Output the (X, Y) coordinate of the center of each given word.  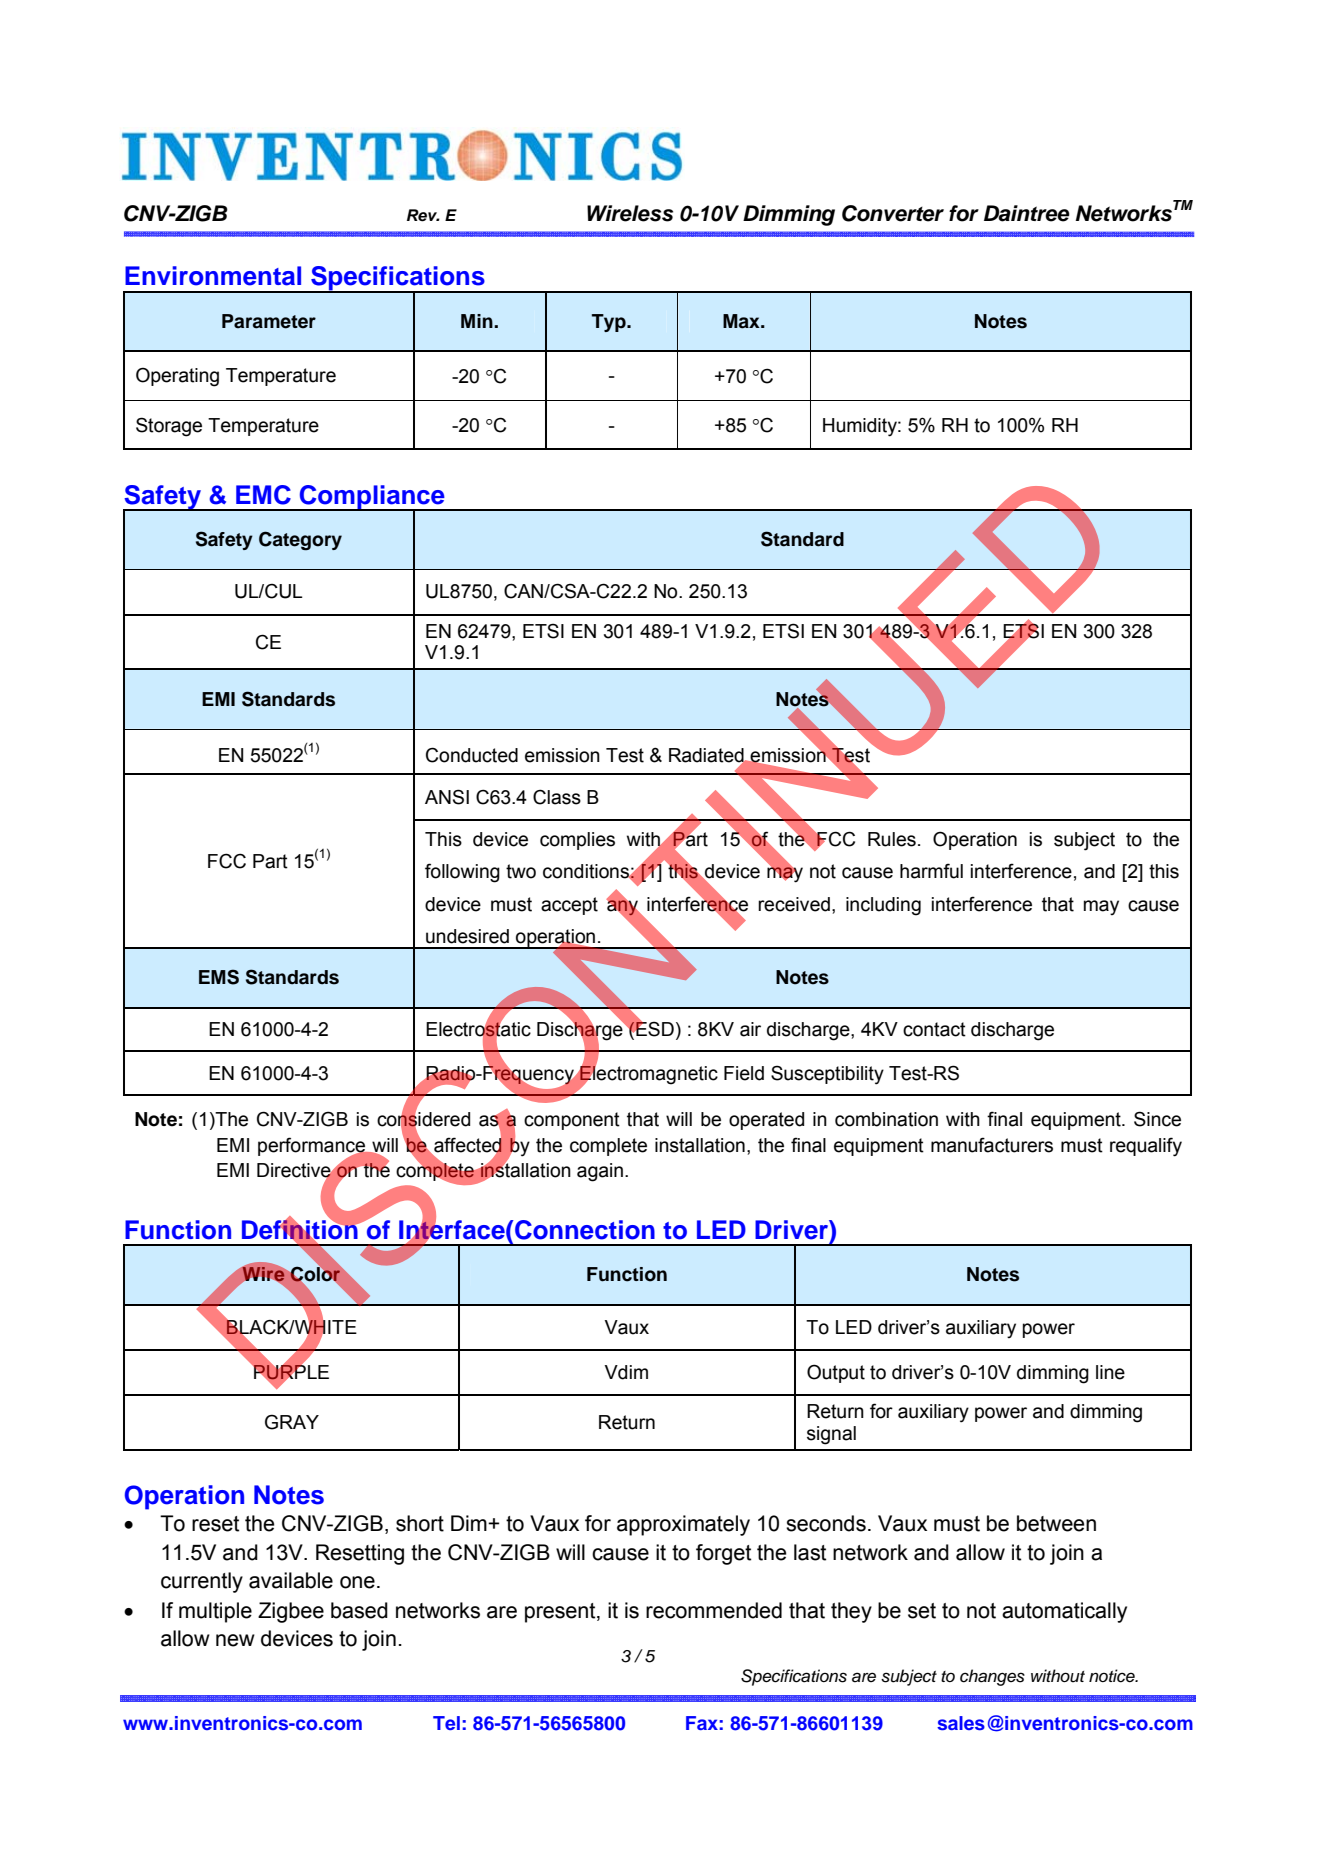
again (600, 1172)
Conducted (472, 755)
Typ (610, 323)
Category (300, 541)
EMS (219, 977)
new (235, 1640)
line (1110, 1372)
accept (569, 906)
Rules (892, 839)
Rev (423, 215)
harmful (931, 871)
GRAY (292, 1422)
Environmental (213, 276)
